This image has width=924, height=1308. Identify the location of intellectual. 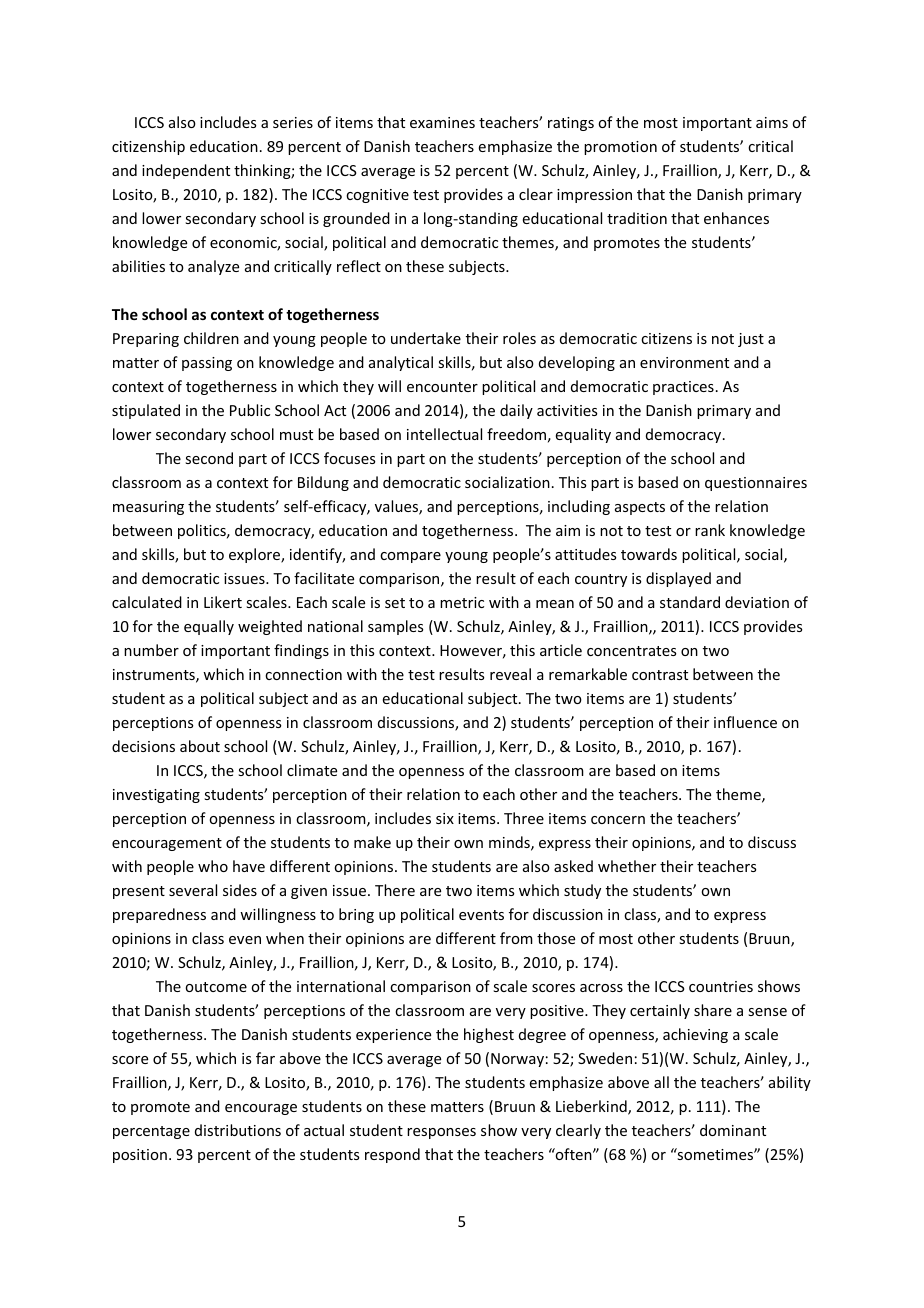
(444, 434).
